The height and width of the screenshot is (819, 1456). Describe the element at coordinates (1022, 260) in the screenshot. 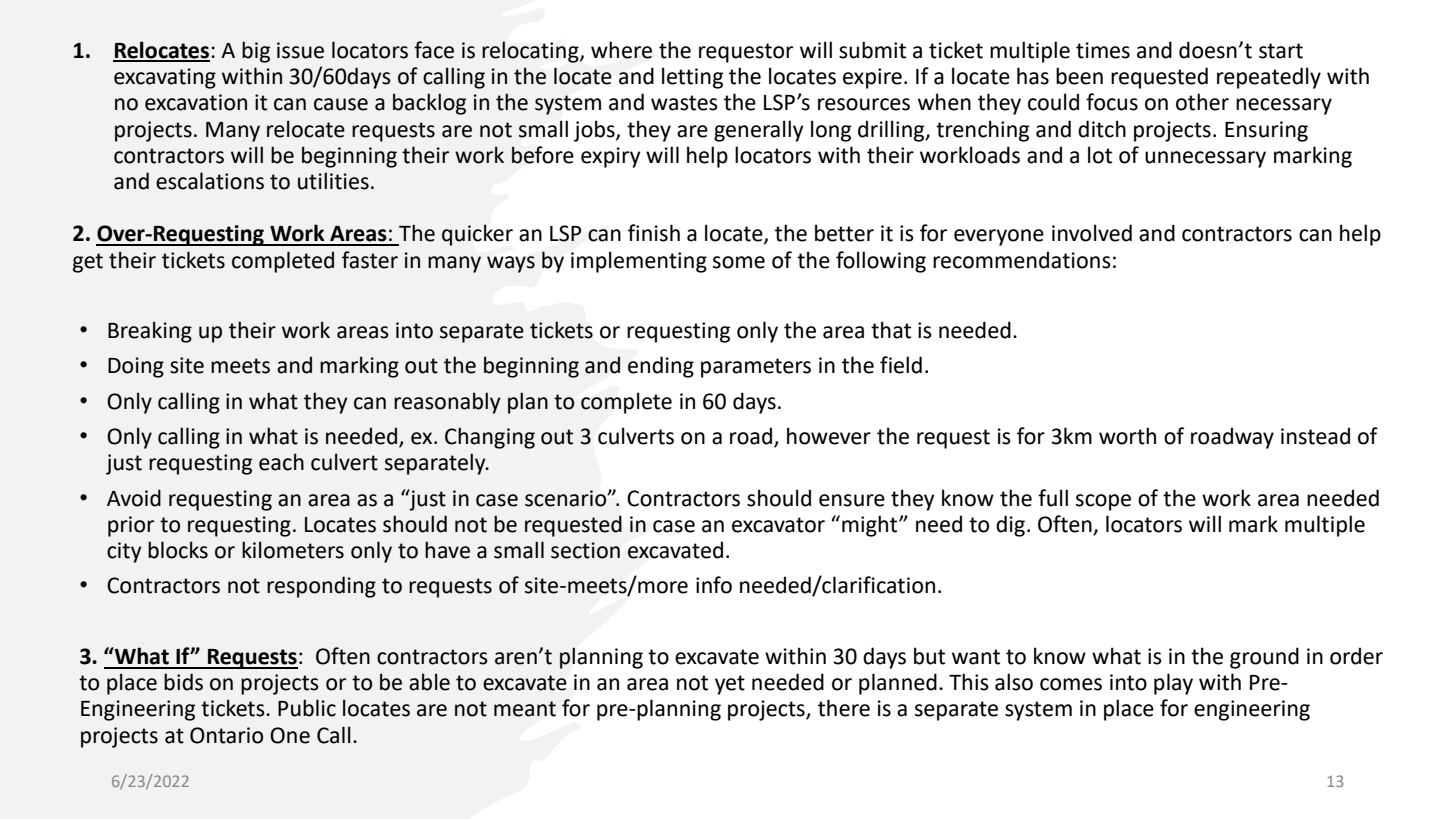

I see `recommendations` at that location.
